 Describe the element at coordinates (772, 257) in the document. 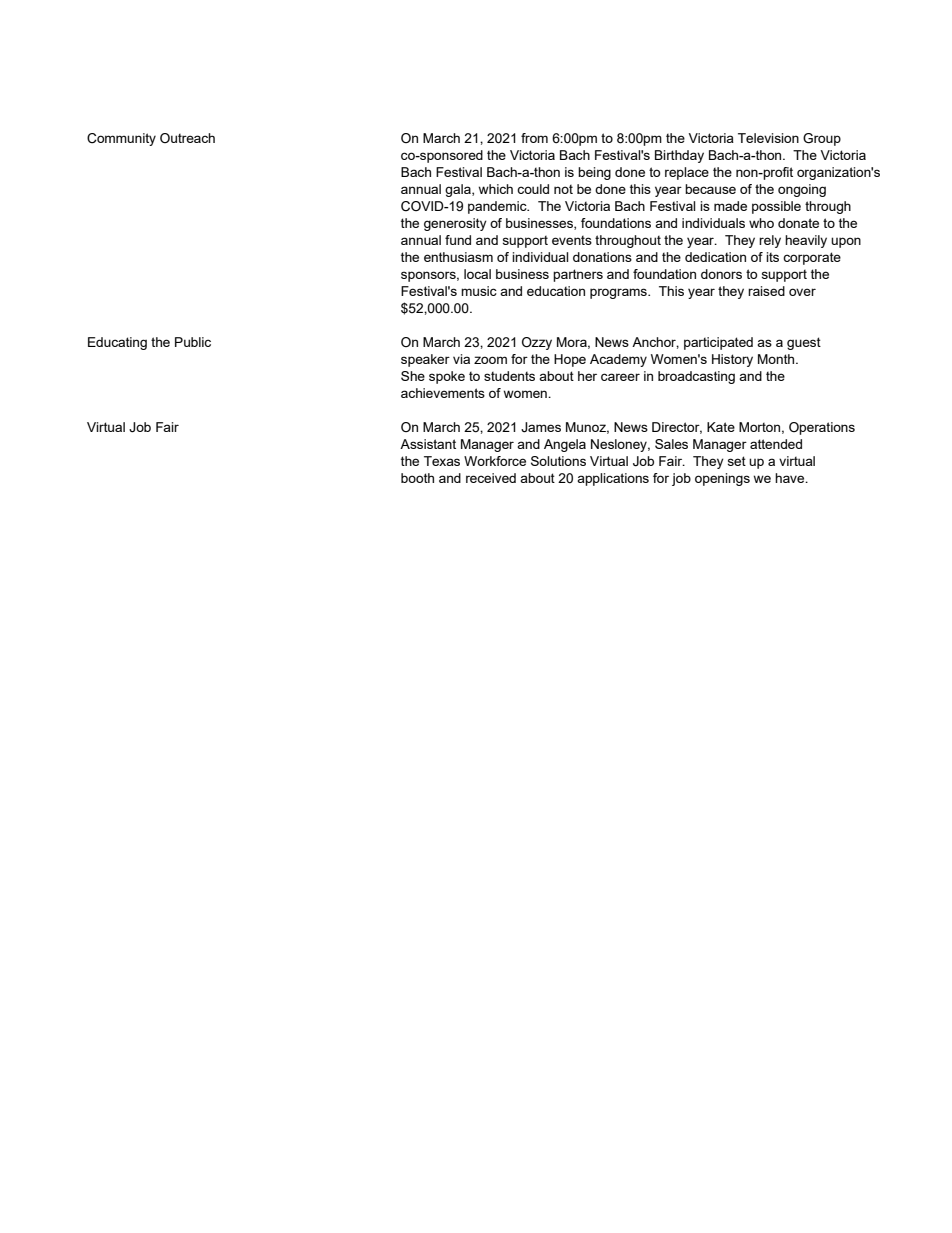

I see `its` at that location.
